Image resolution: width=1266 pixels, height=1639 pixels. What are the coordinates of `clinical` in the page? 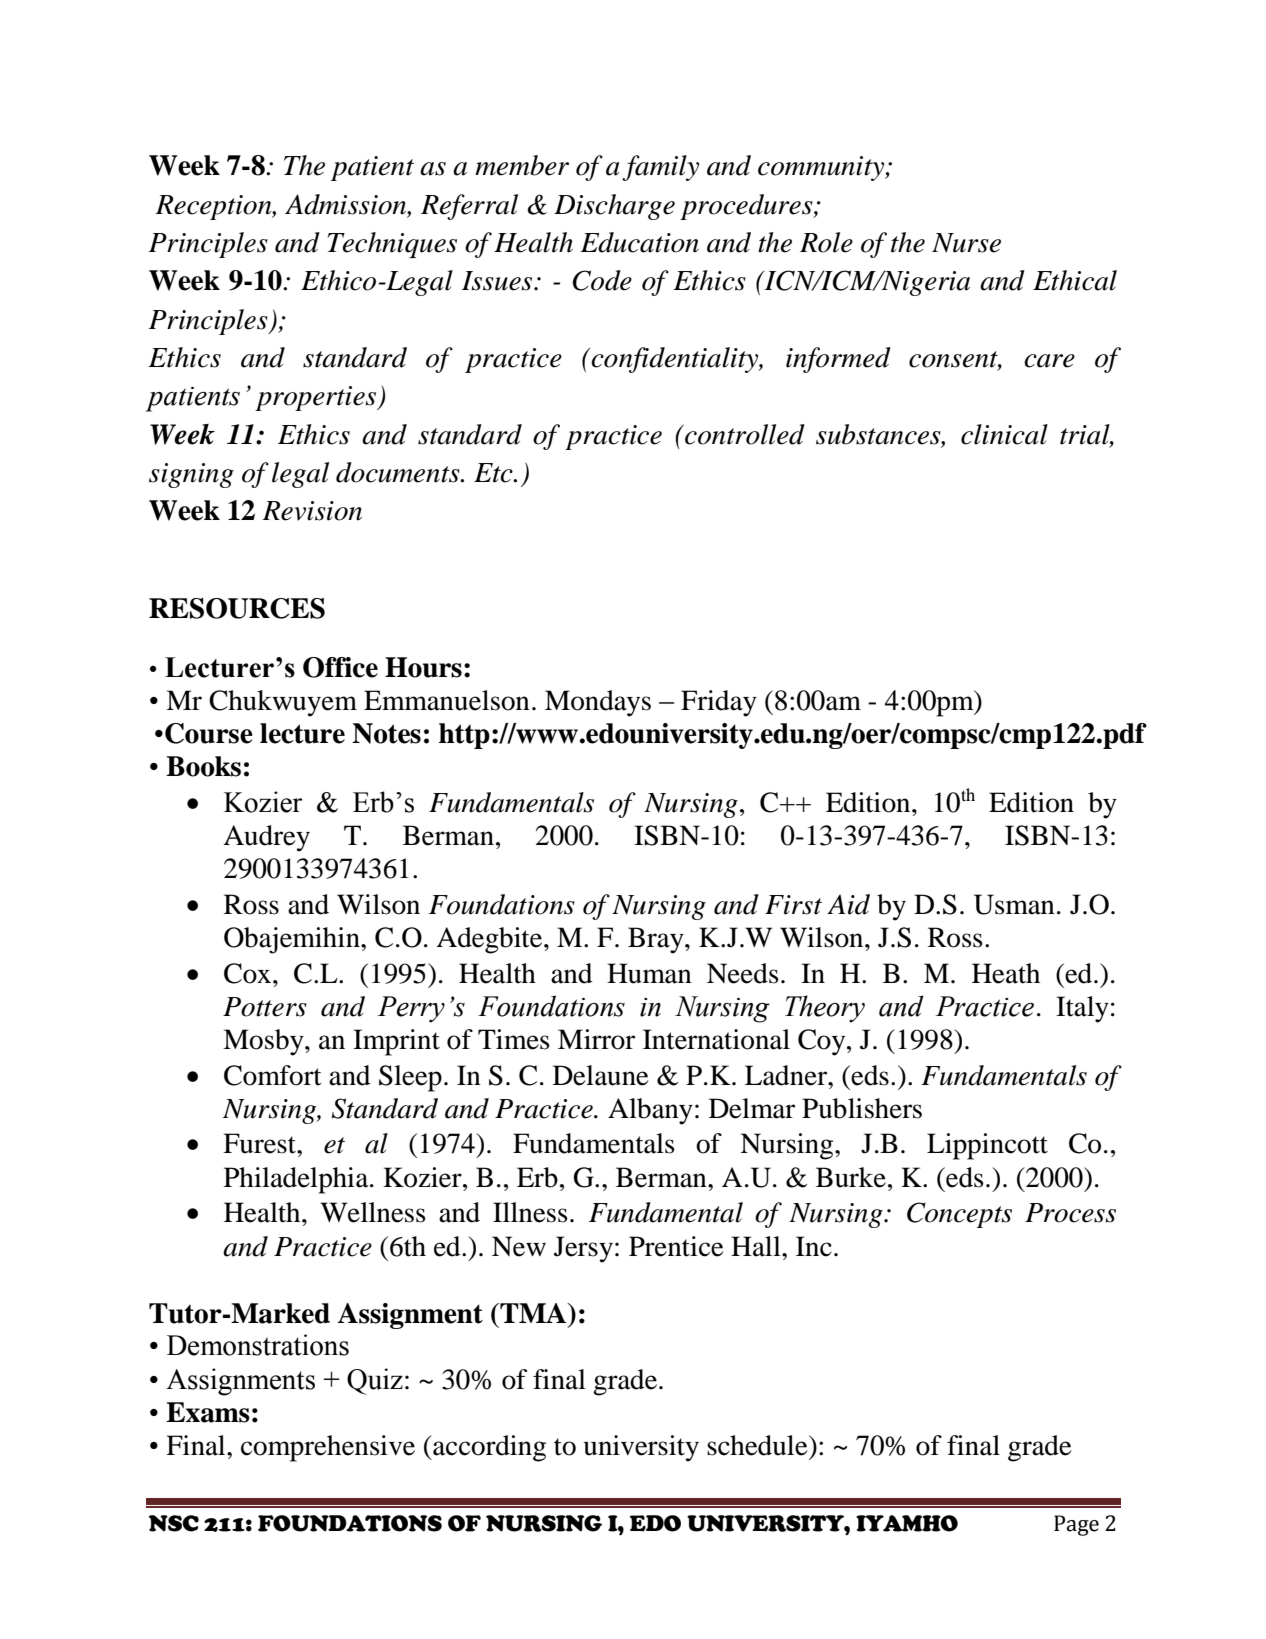 It's located at (1004, 434).
